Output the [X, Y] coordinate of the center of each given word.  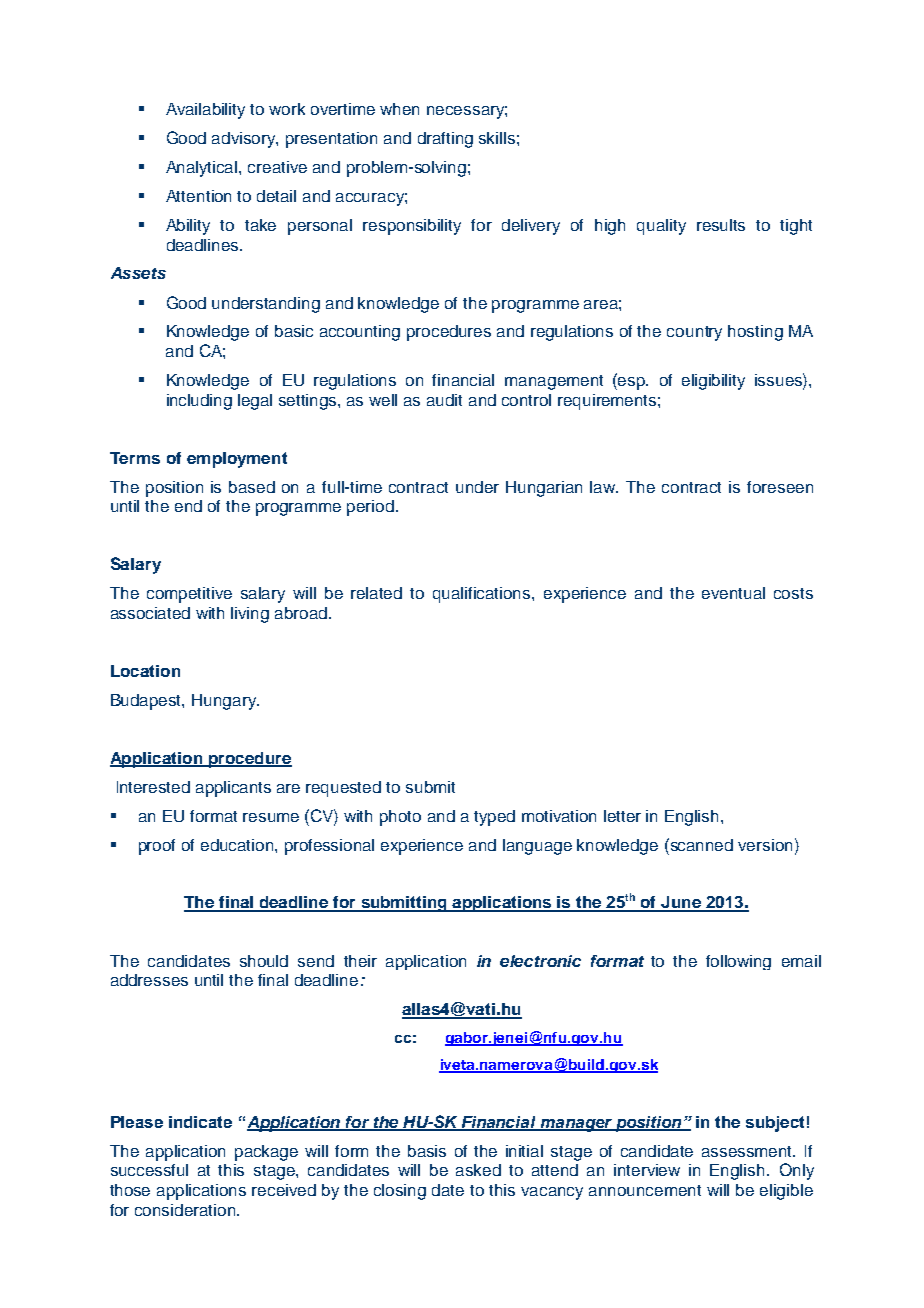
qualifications [483, 595]
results [721, 225]
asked [478, 1170]
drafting [445, 140]
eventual [733, 593]
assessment [748, 1151]
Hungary [225, 702]
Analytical [203, 169]
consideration [186, 1210]
